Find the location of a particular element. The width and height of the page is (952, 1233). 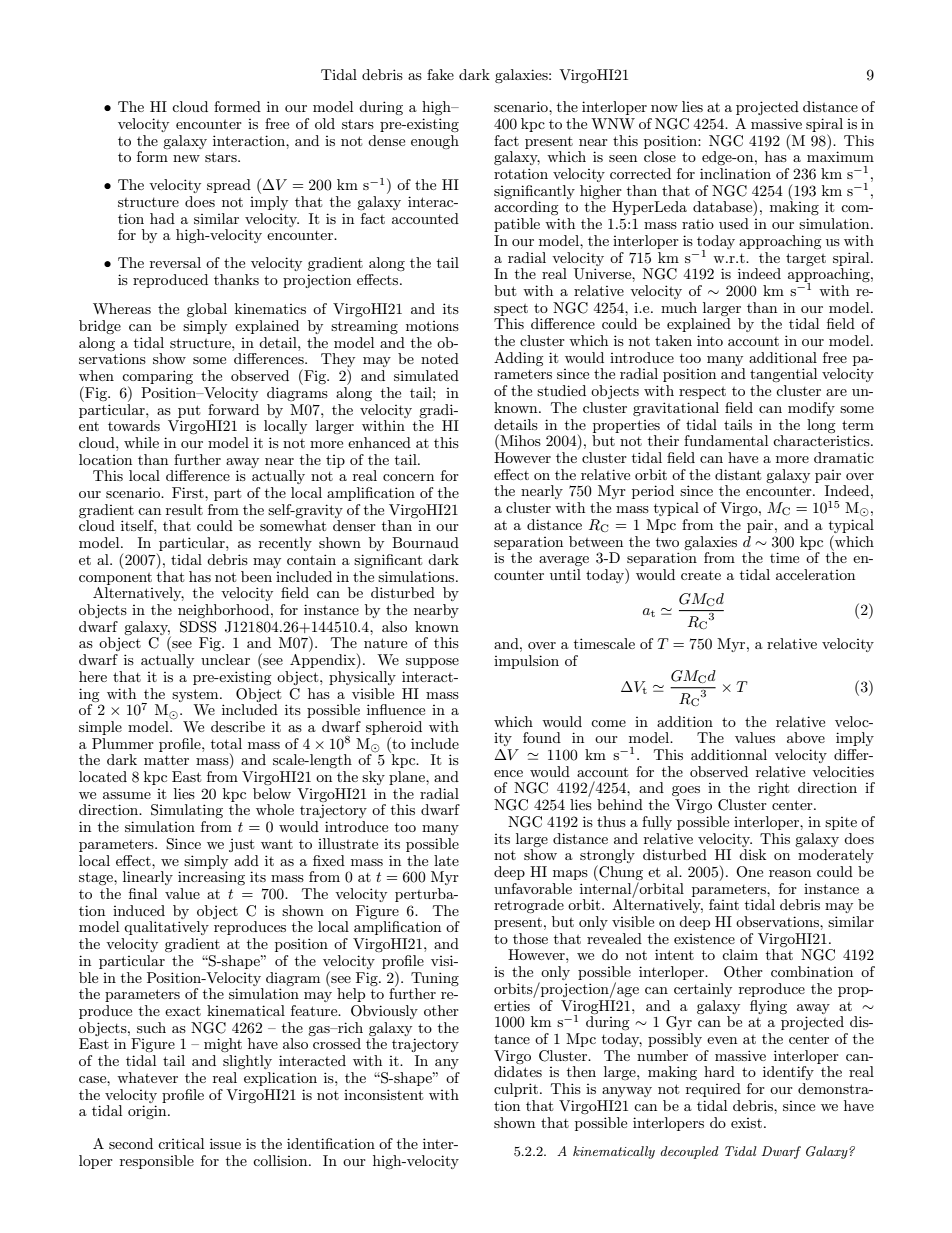

create is located at coordinates (701, 575).
